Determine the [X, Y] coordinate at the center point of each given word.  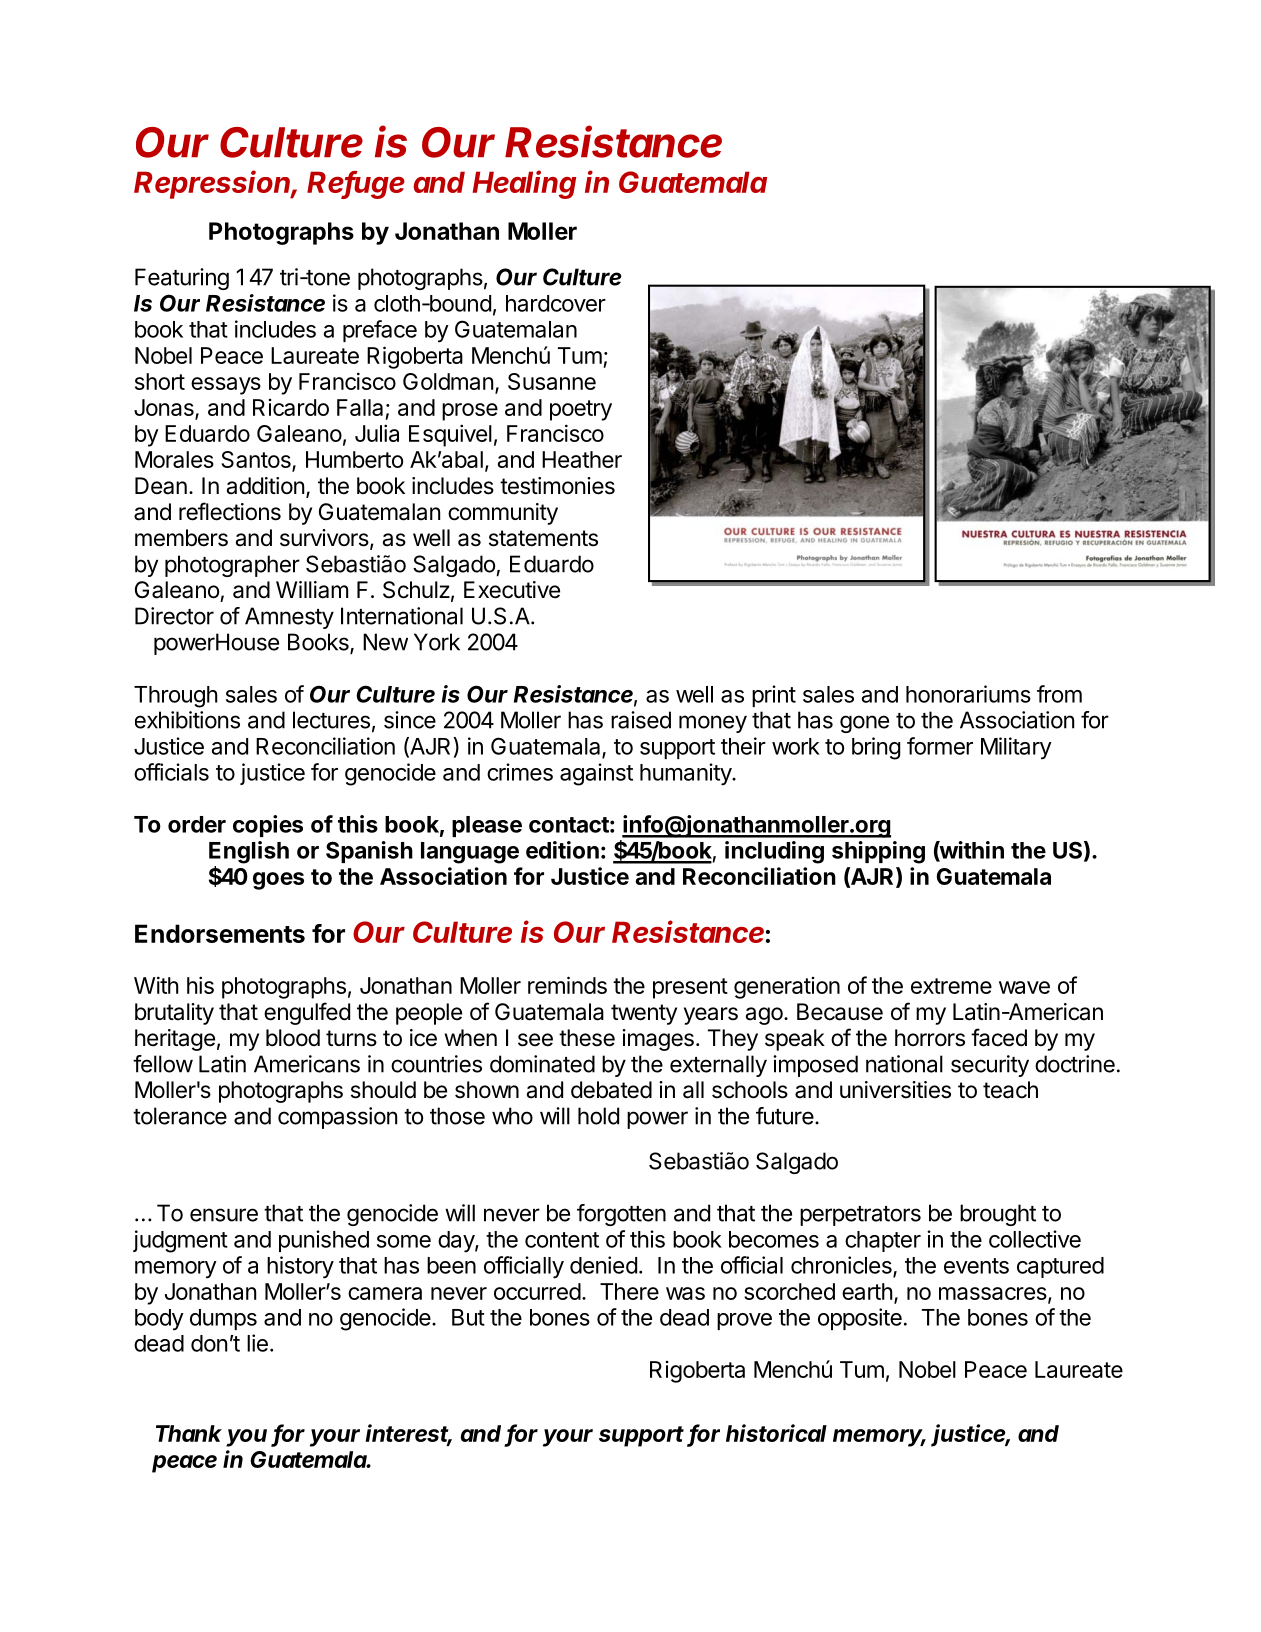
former [940, 746]
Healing [524, 184]
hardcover [556, 303]
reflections [230, 511]
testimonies [557, 486]
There [629, 1291]
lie [257, 1343]
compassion [337, 1118]
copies [268, 826]
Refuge [356, 185]
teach [1010, 1090]
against [596, 774]
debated [611, 1090]
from [1059, 694]
